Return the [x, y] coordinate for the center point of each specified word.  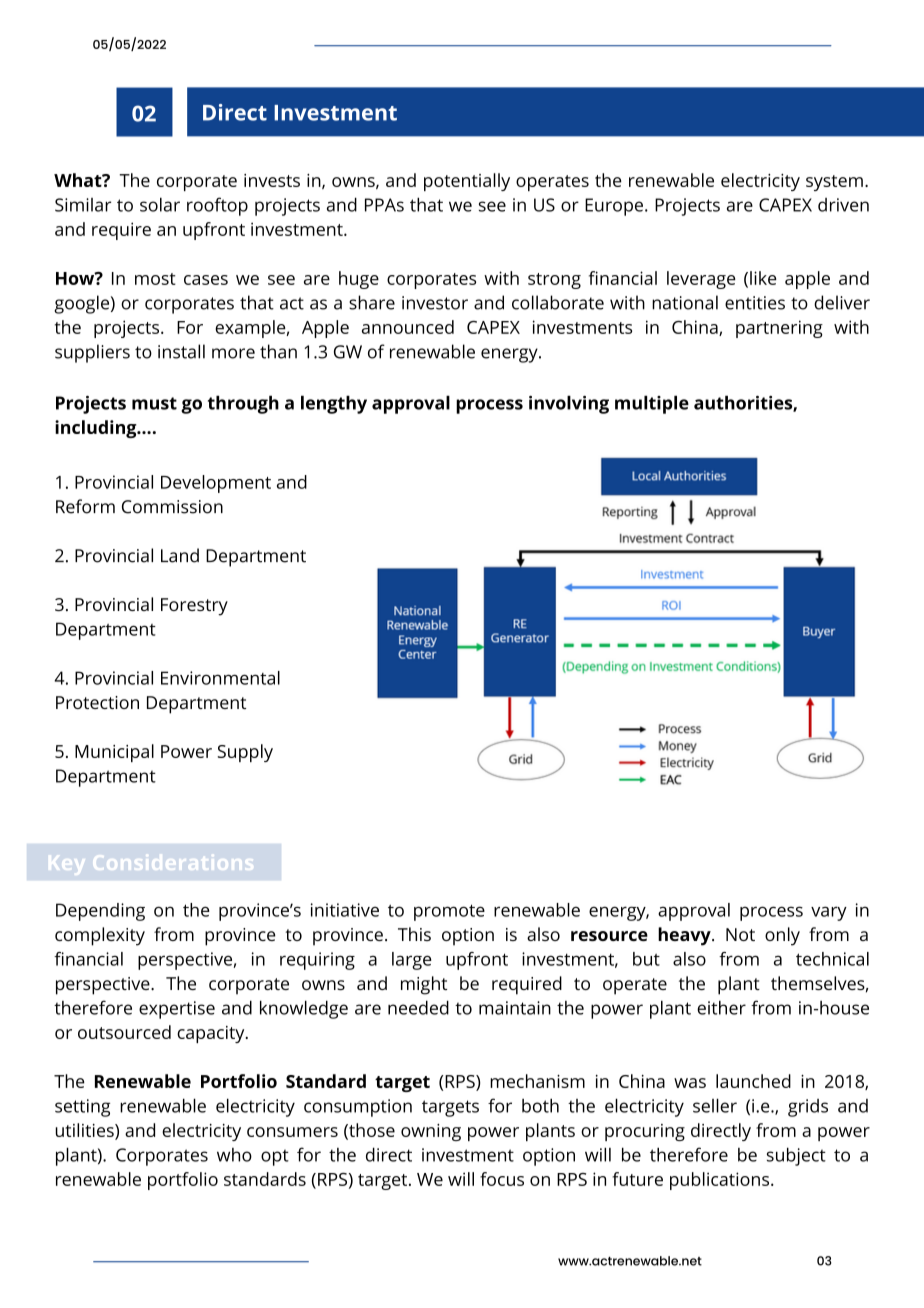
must [154, 403]
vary [829, 913]
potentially [467, 182]
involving [569, 404]
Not [740, 934]
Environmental [220, 678]
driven [843, 205]
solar [160, 204]
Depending [100, 912]
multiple [652, 404]
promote [449, 912]
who [234, 1155]
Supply [245, 753]
